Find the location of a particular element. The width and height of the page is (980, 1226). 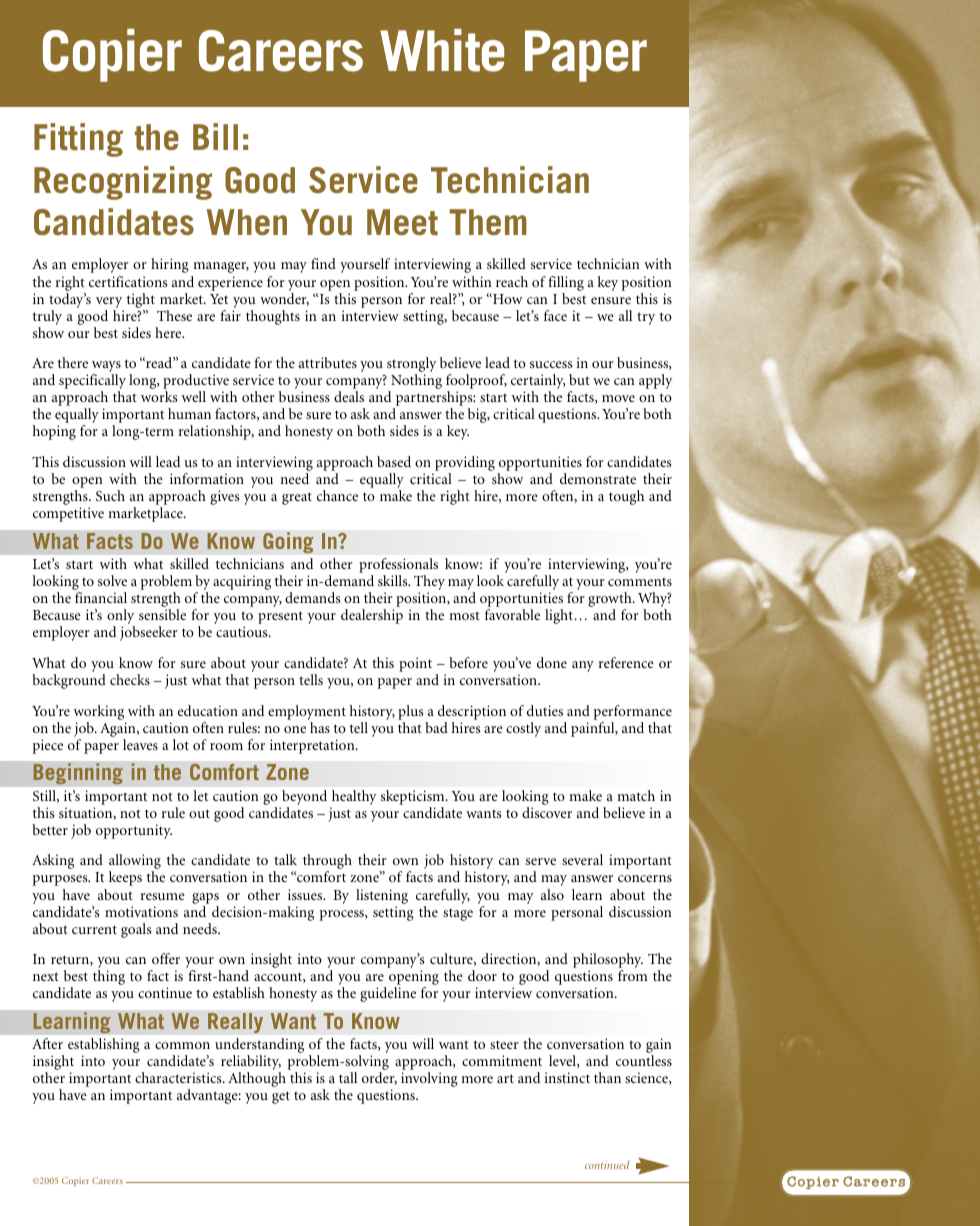

Them is located at coordinates (488, 222).
